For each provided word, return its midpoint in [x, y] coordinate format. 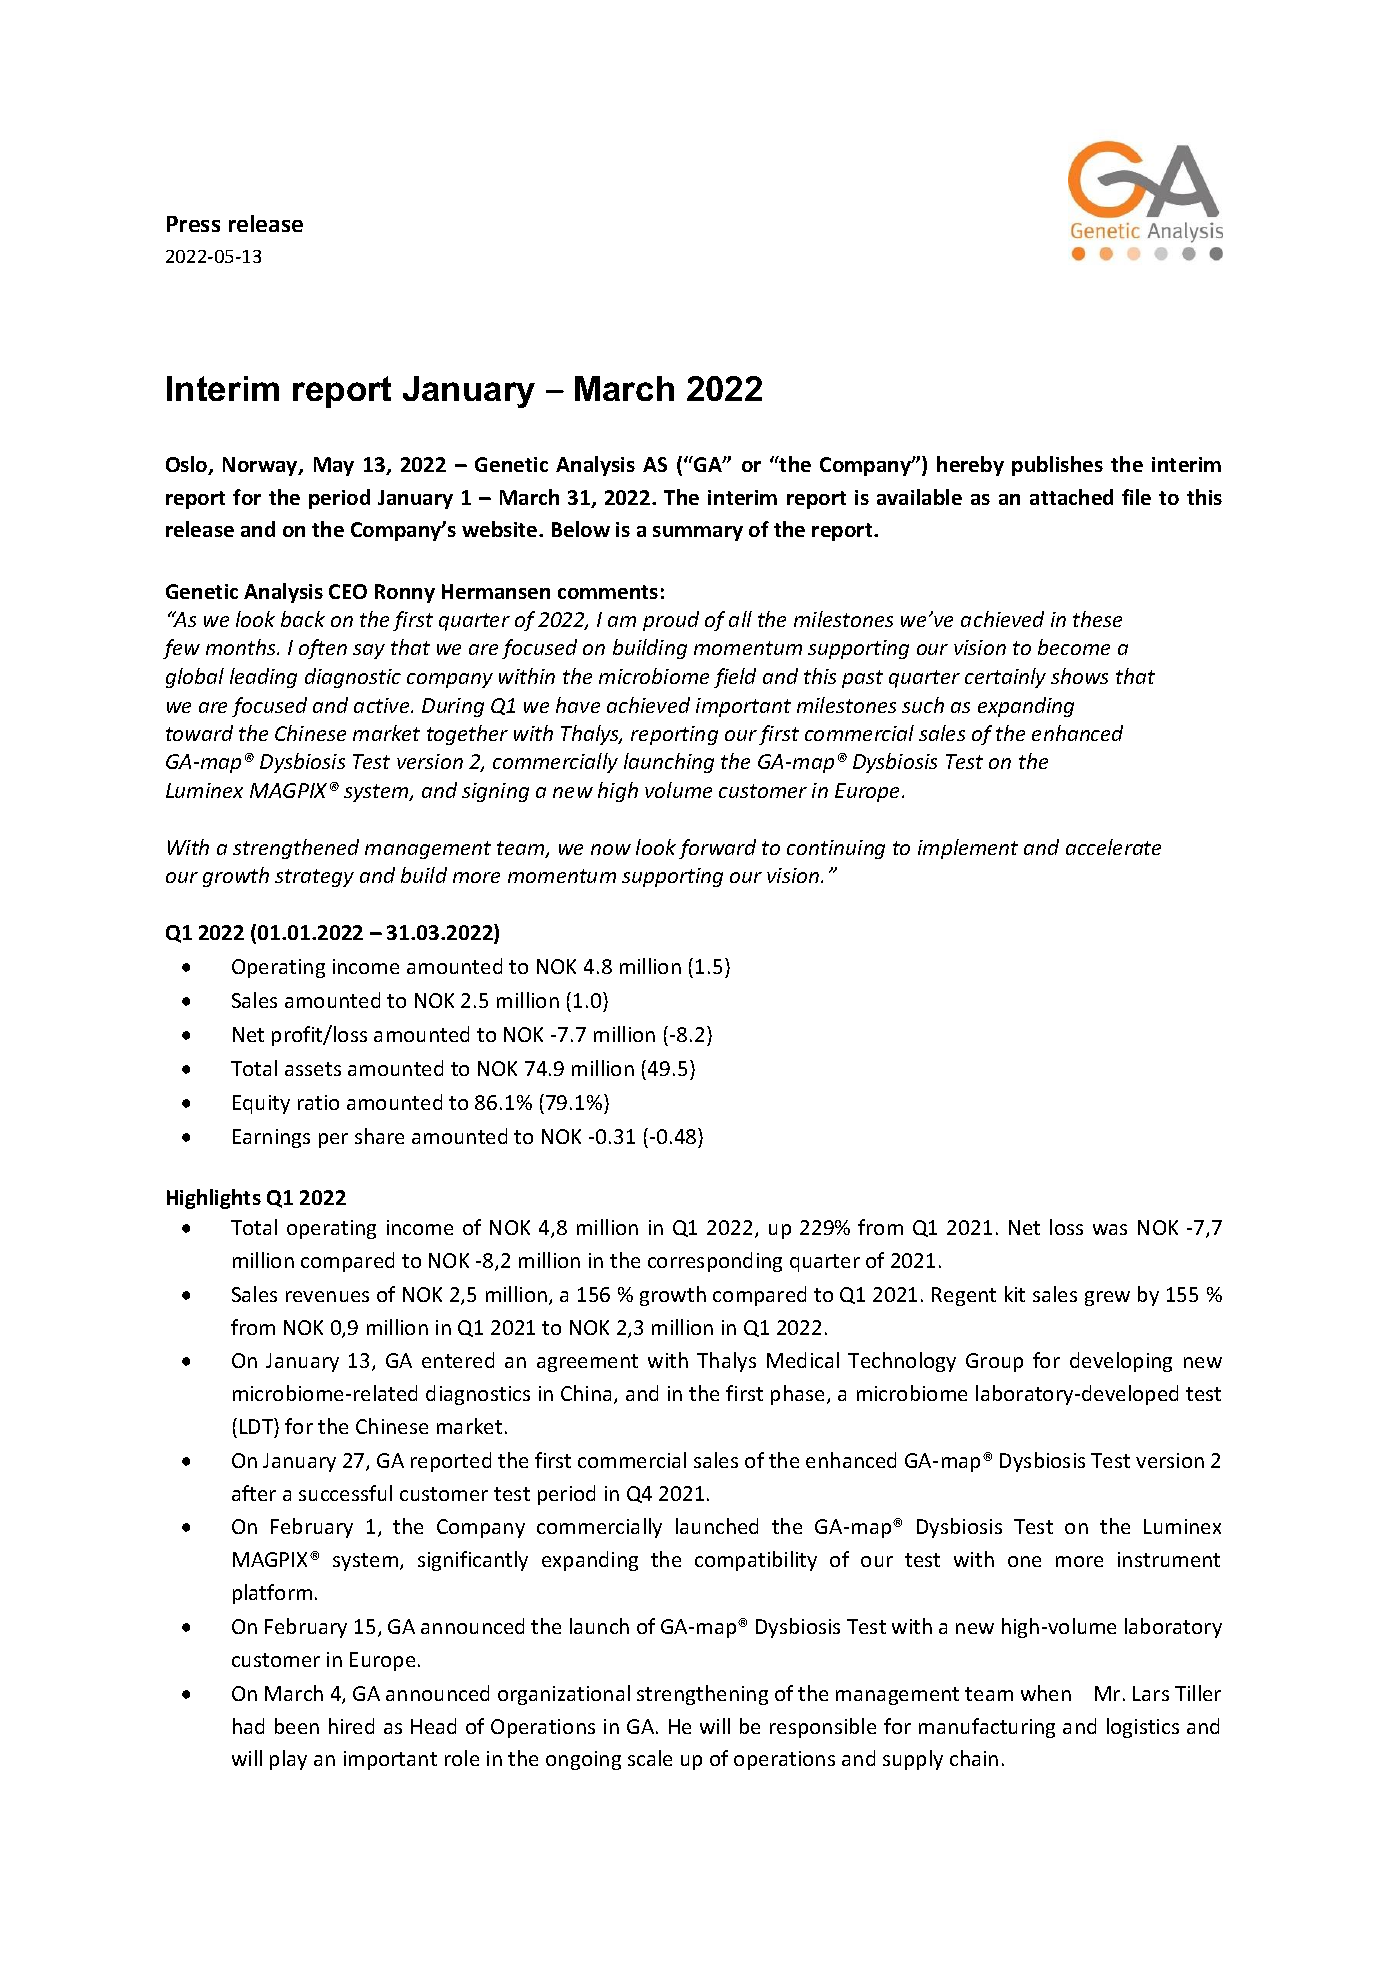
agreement [587, 1363]
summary [698, 533]
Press [193, 224]
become [1074, 647]
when [1046, 1693]
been [297, 1726]
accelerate [1113, 847]
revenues [327, 1296]
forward [717, 849]
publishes [1057, 466]
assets [313, 1069]
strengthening [702, 1695]
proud [671, 621]
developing [1121, 1362]
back [303, 619]
